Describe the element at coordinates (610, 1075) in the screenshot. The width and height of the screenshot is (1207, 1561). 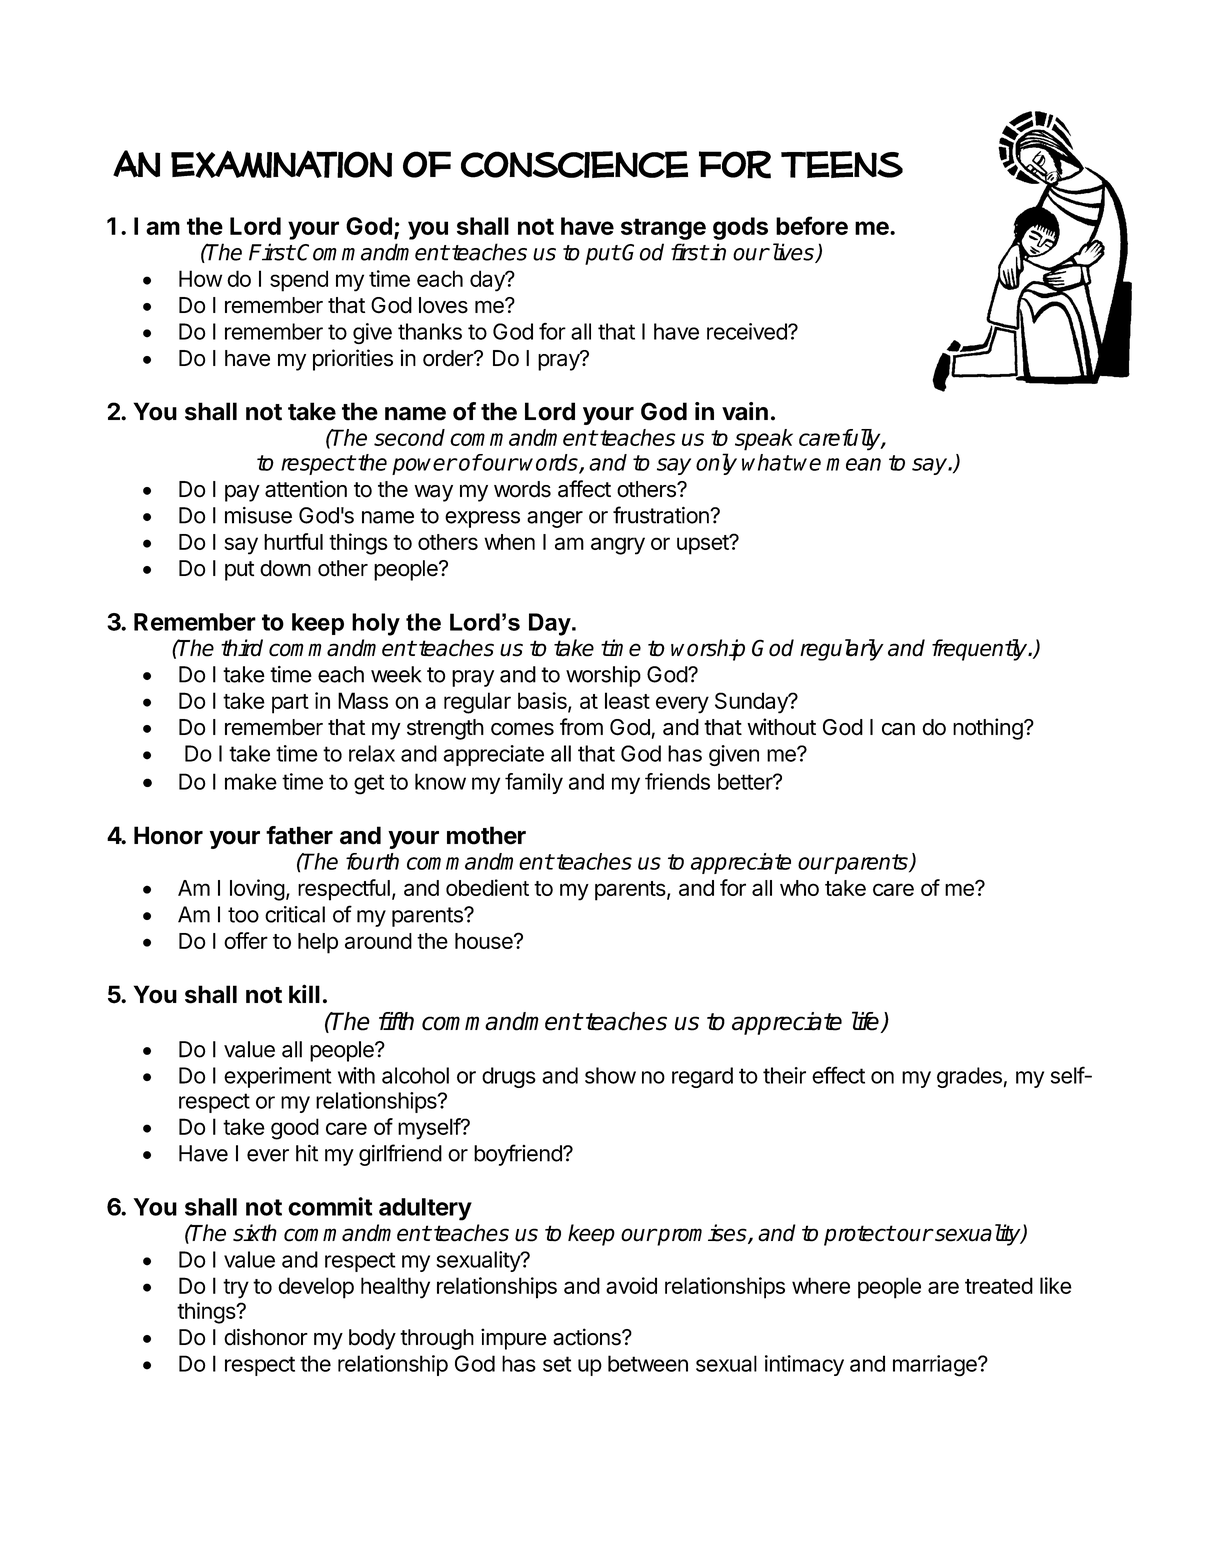
I see `show` at that location.
